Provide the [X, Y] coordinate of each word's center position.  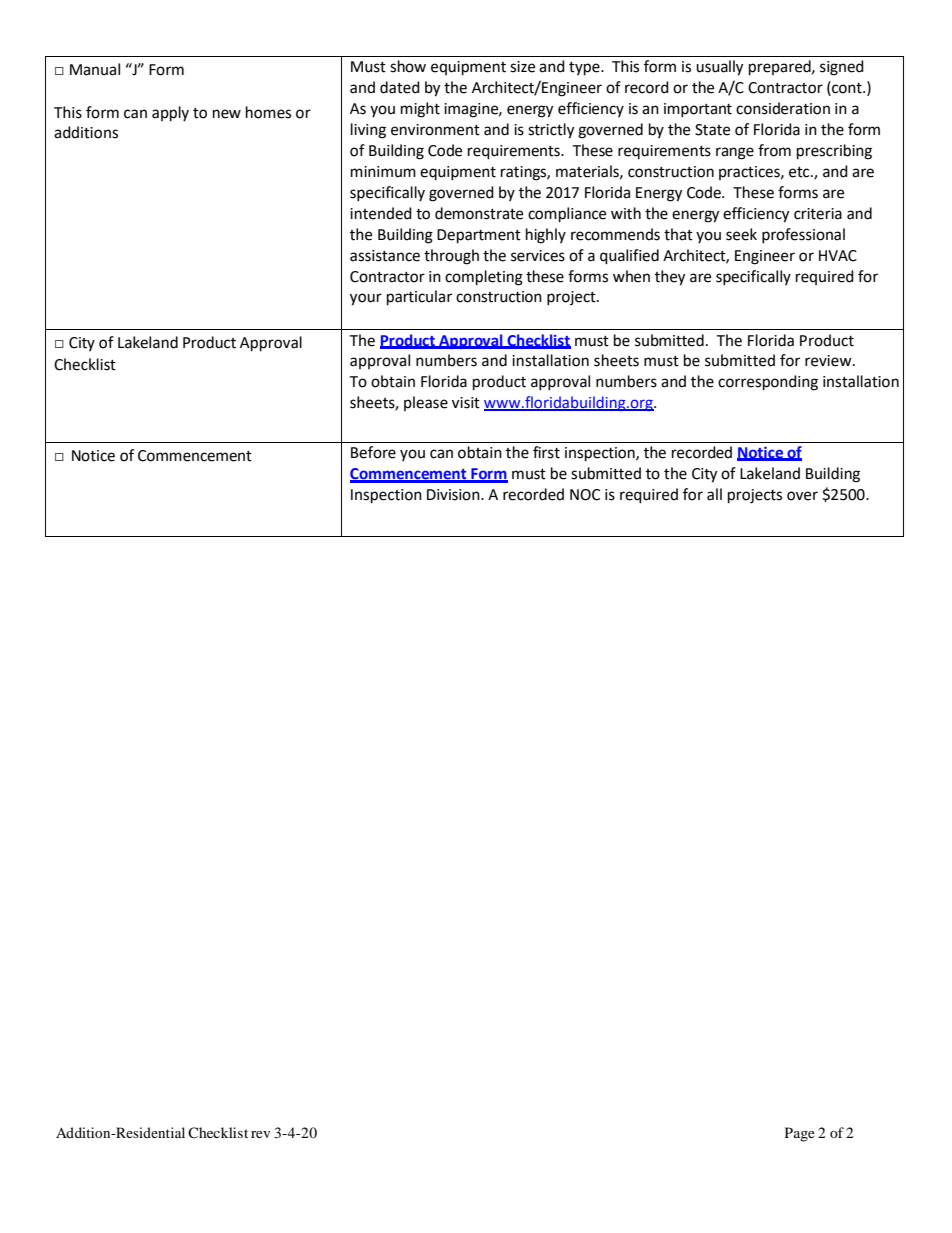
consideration [783, 108]
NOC [585, 495]
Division [454, 495]
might [420, 110]
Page [800, 1134]
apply [170, 114]
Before [373, 452]
